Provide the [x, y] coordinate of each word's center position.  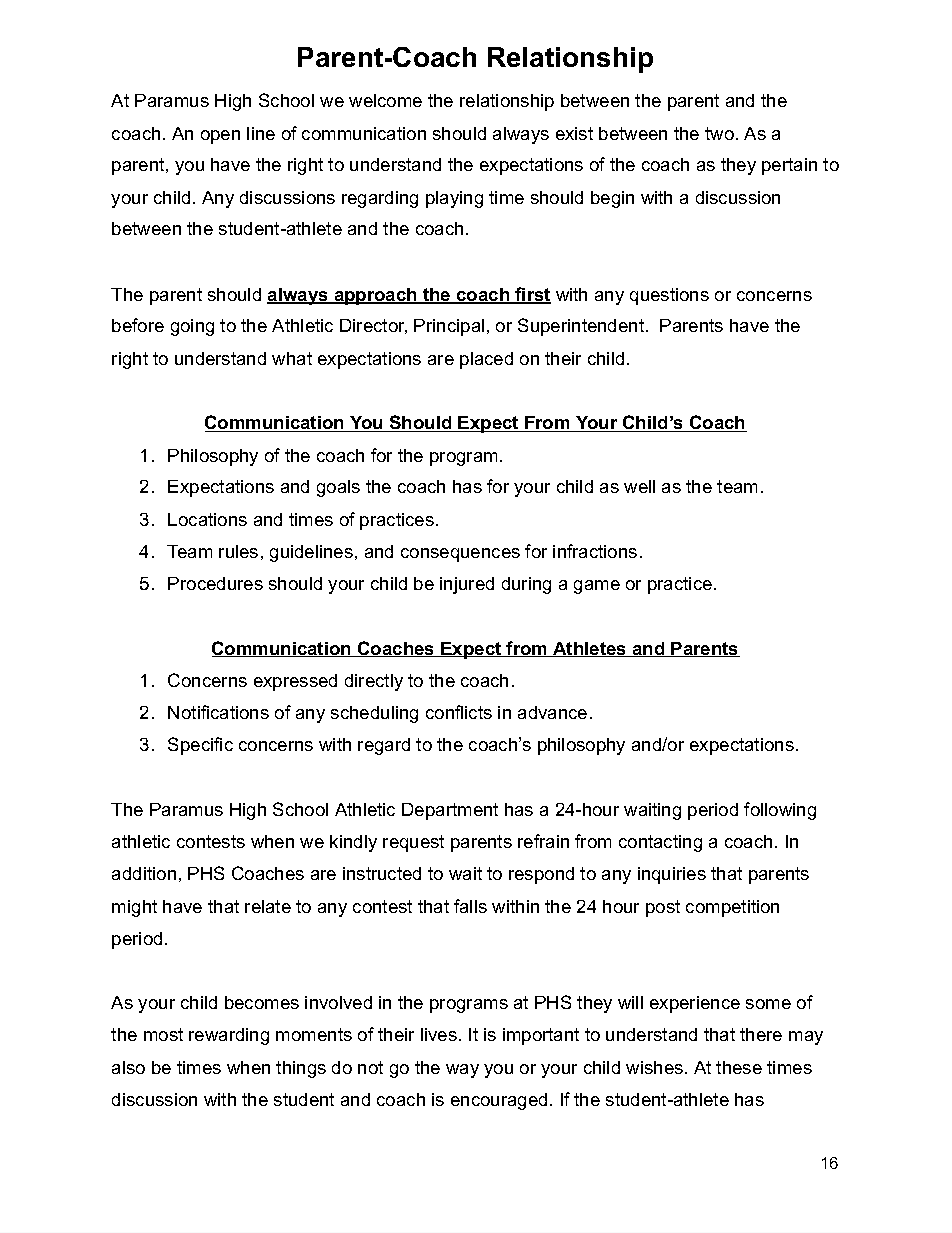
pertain [789, 166]
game [597, 587]
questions [669, 296]
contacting [660, 843]
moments [314, 1034]
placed [486, 360]
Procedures [215, 583]
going [192, 327]
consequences [460, 555]
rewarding [229, 1036]
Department [450, 811]
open [220, 137]
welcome [385, 100]
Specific [200, 746]
